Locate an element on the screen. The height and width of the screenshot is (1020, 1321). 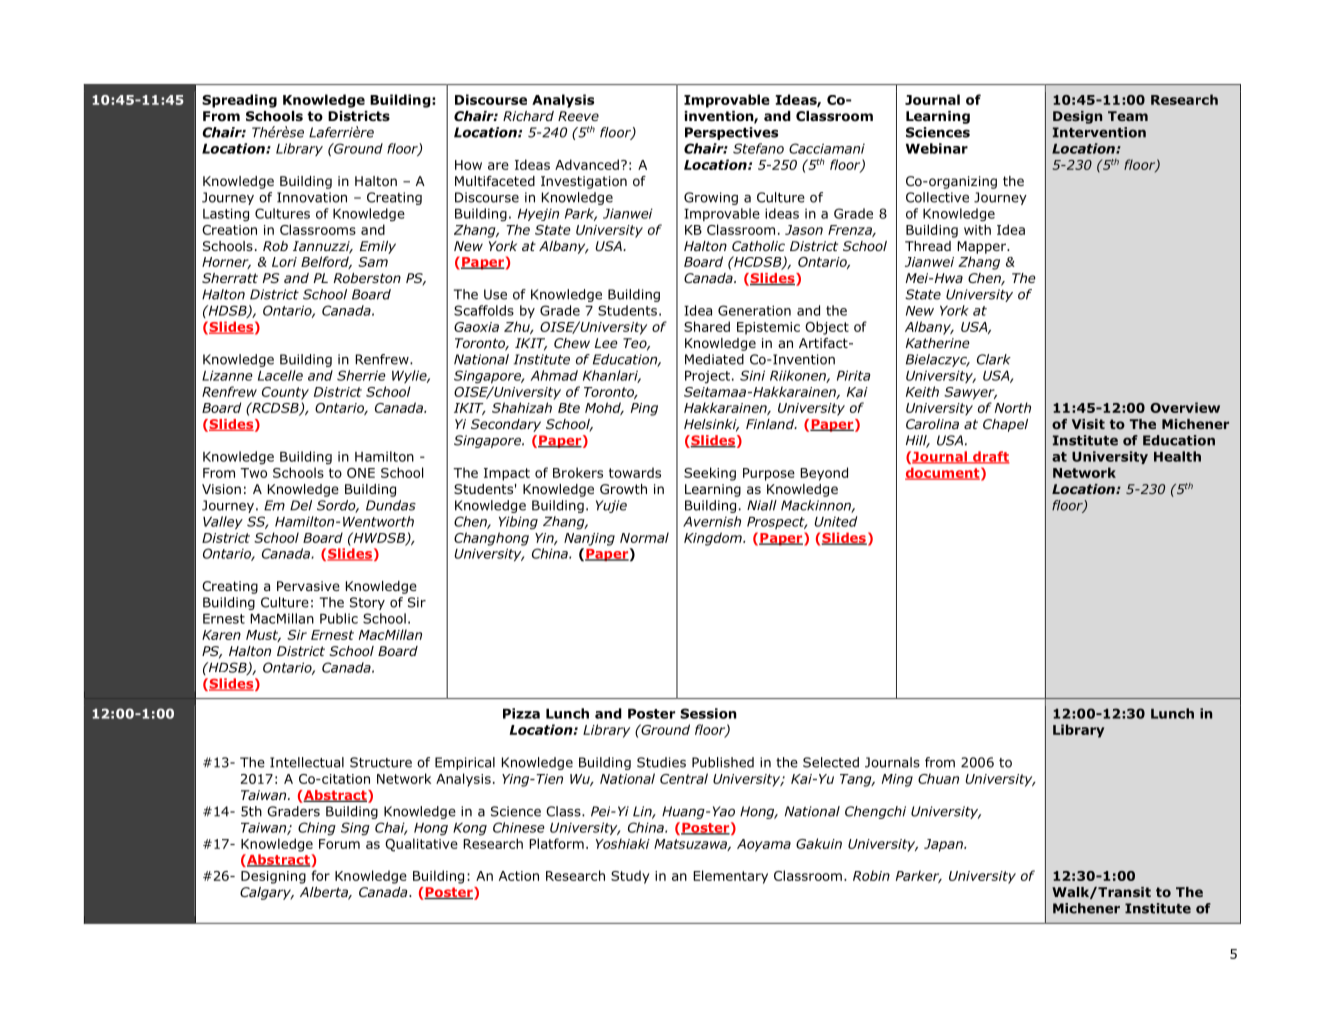
Perspectives is located at coordinates (731, 133).
